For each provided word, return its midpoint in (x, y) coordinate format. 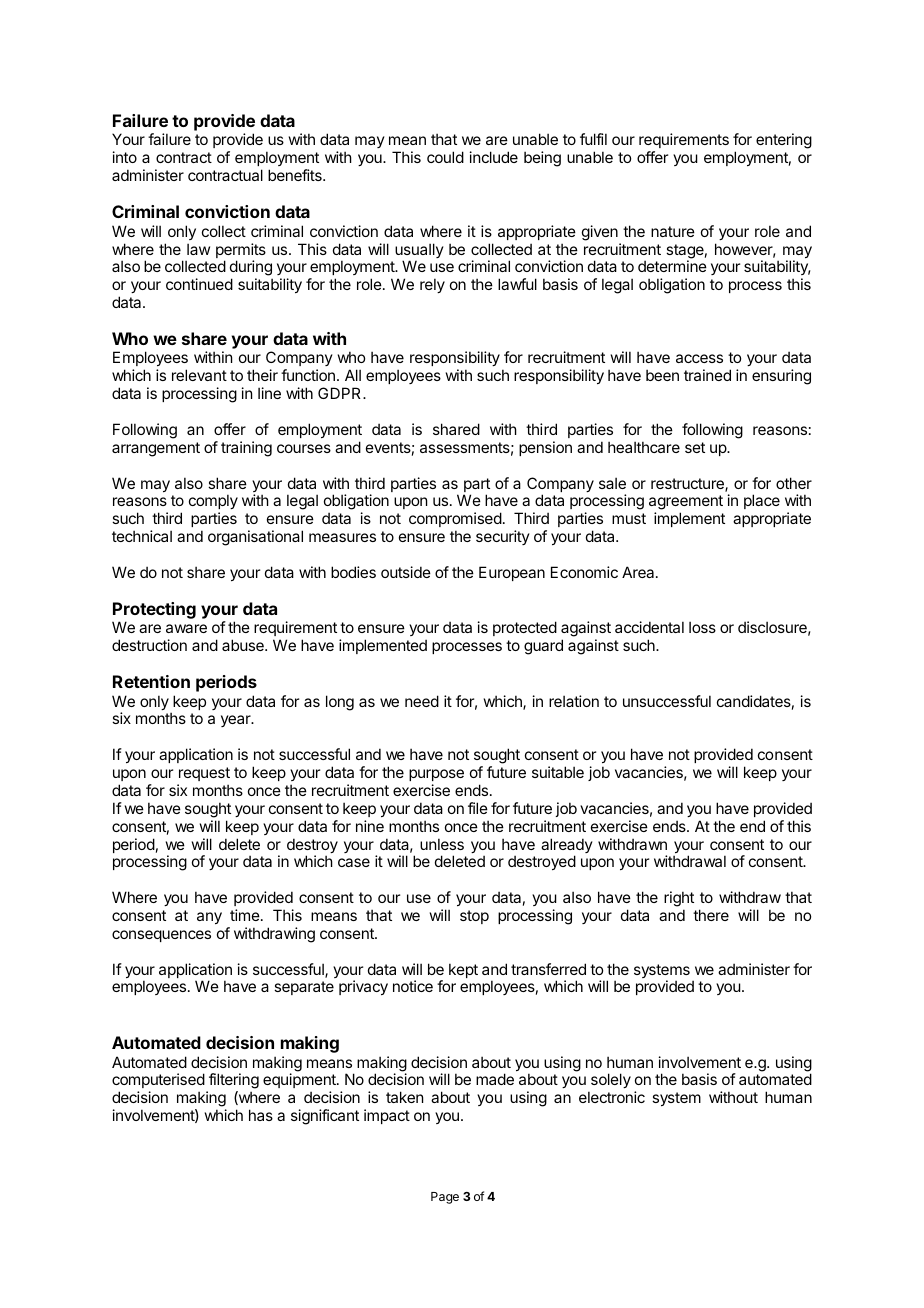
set (695, 447)
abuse (244, 645)
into (125, 157)
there (711, 915)
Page (445, 1198)
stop (474, 917)
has (261, 1115)
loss (702, 627)
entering (784, 141)
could (445, 157)
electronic (612, 1097)
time (246, 915)
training (246, 449)
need (422, 701)
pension (545, 448)
